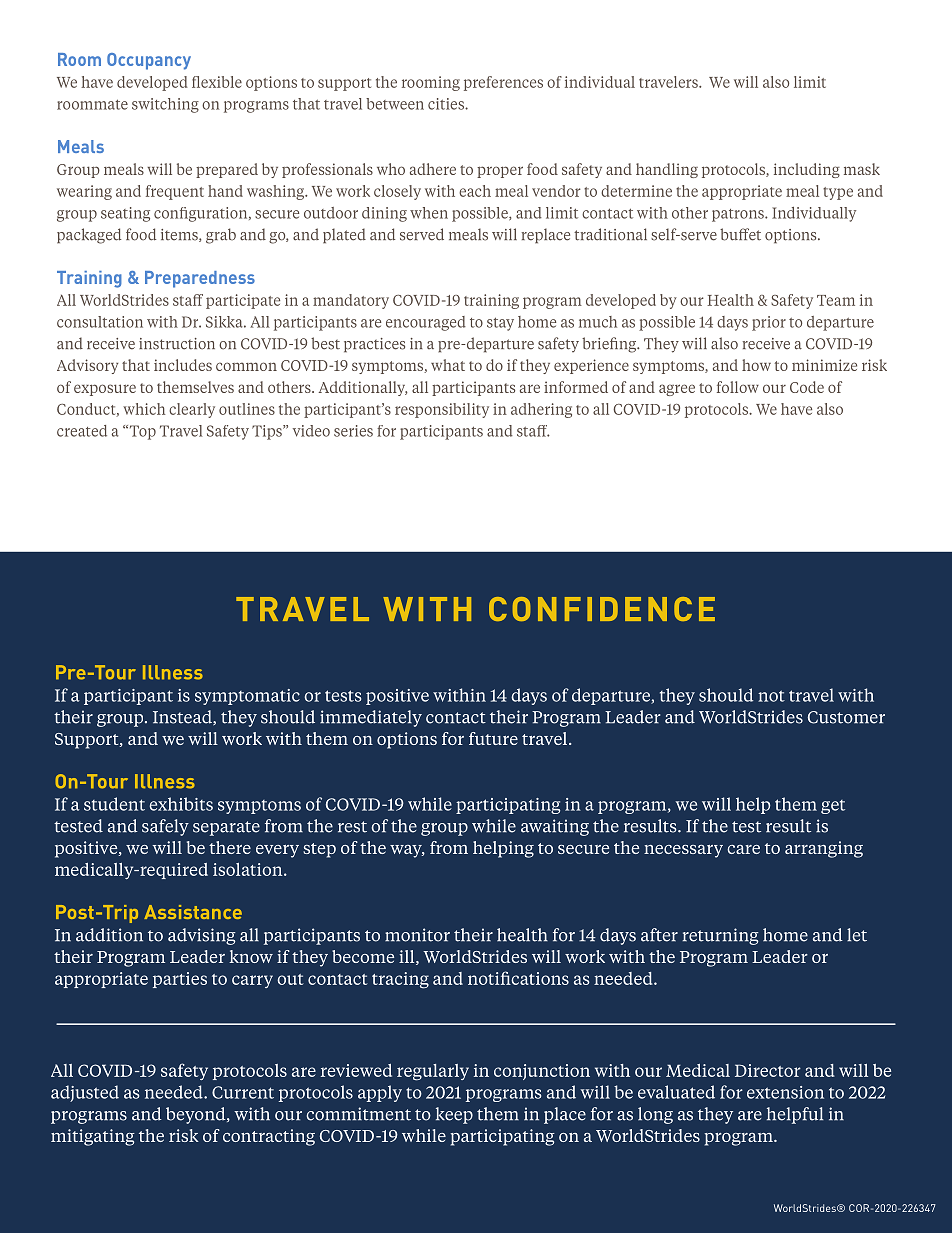 The height and width of the screenshot is (1233, 952). What do you see at coordinates (743, 849) in the screenshot?
I see `care` at bounding box center [743, 849].
